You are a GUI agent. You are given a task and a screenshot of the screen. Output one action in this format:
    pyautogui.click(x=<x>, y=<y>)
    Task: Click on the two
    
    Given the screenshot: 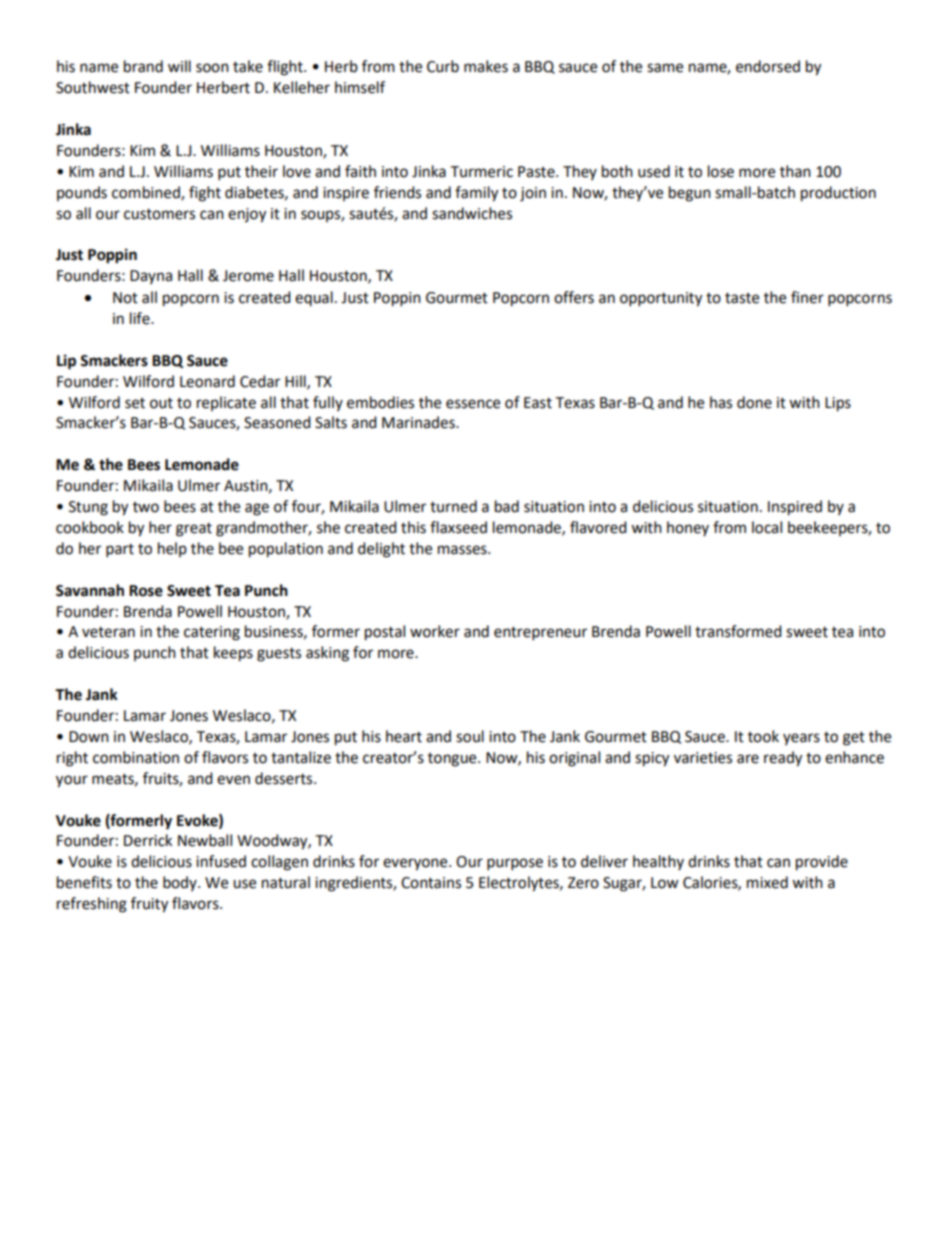 What is the action you would take?
    pyautogui.click(x=146, y=507)
